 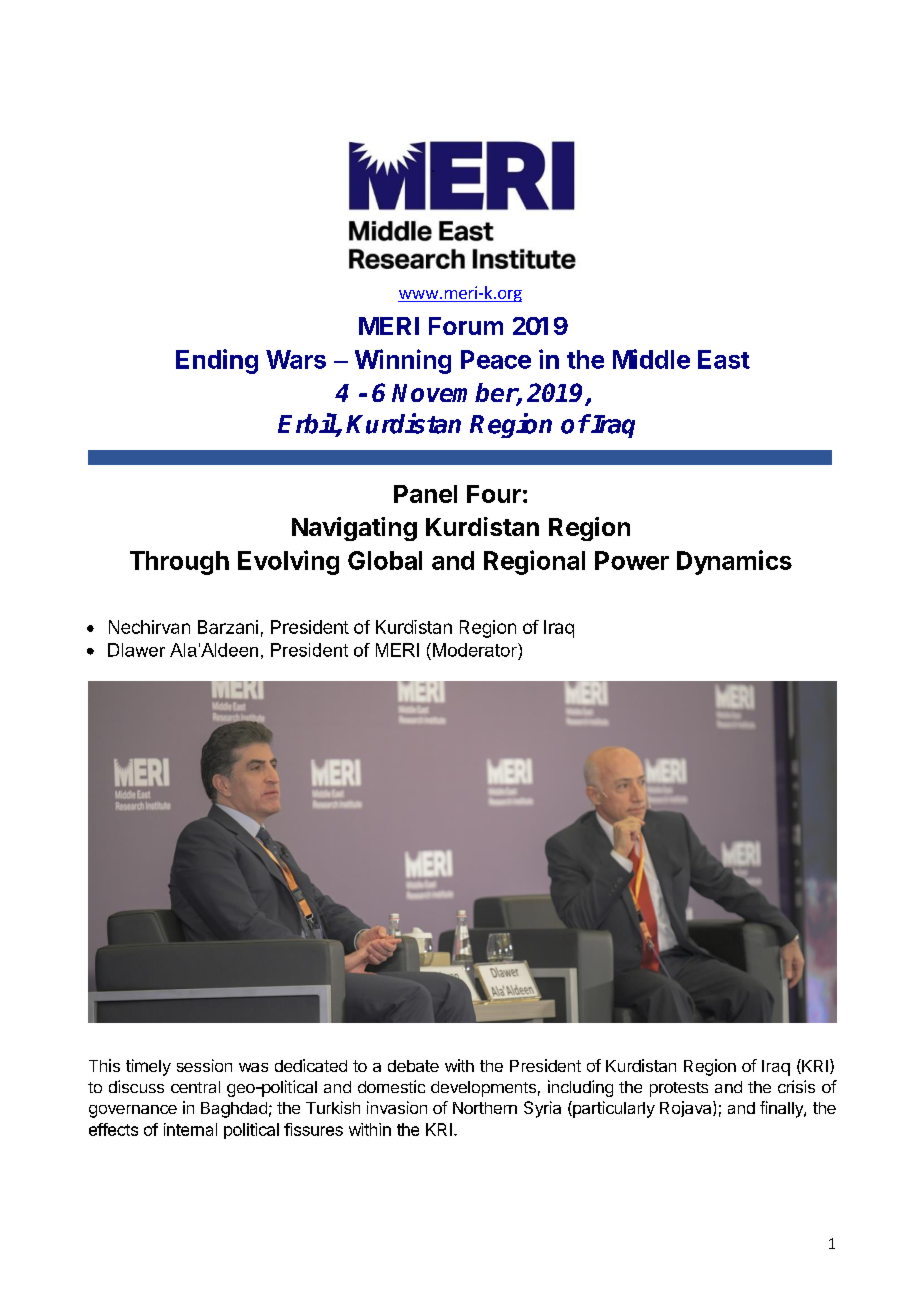 What do you see at coordinates (734, 562) in the page?
I see `Dynamics` at bounding box center [734, 562].
